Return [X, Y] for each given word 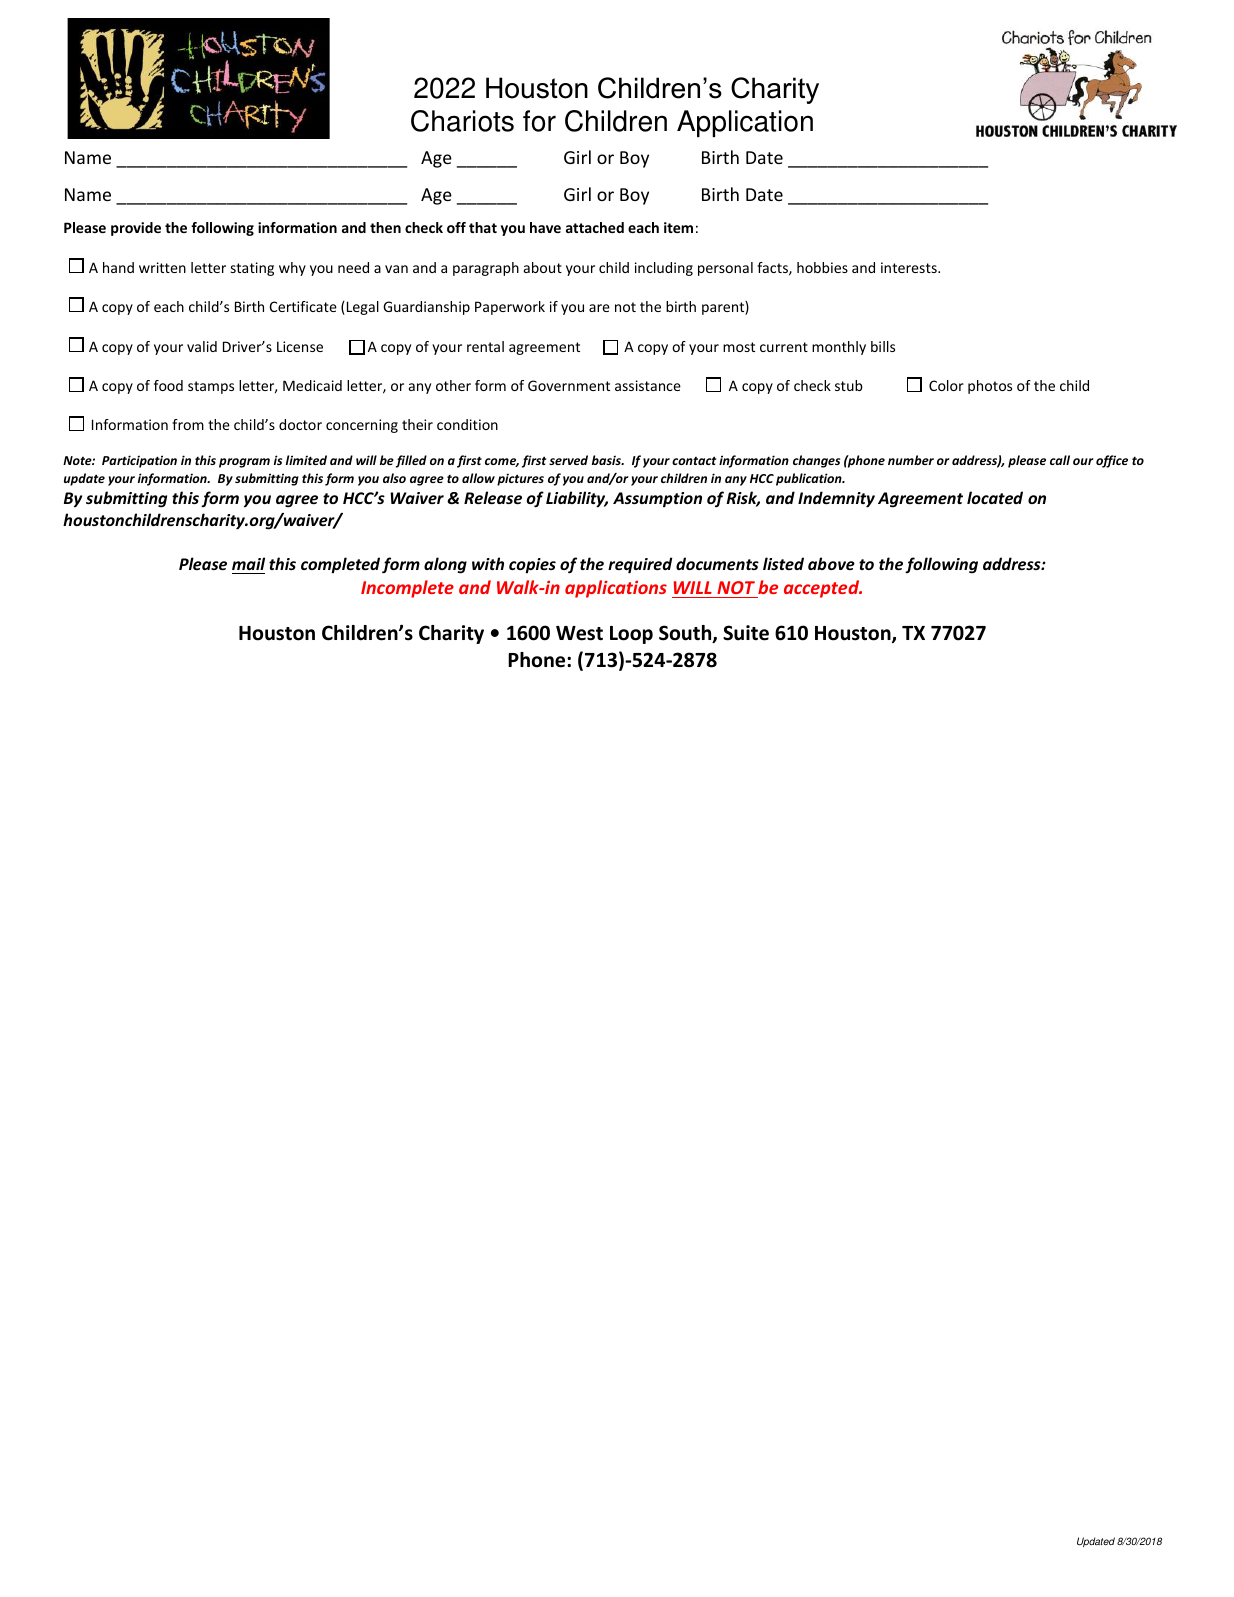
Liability [577, 499]
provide [136, 229]
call [1060, 460]
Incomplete [407, 589]
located [995, 497]
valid [202, 346]
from [188, 424]
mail [248, 563]
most [739, 347]
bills [883, 346]
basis [607, 460]
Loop [631, 635]
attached [595, 227]
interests [910, 267]
